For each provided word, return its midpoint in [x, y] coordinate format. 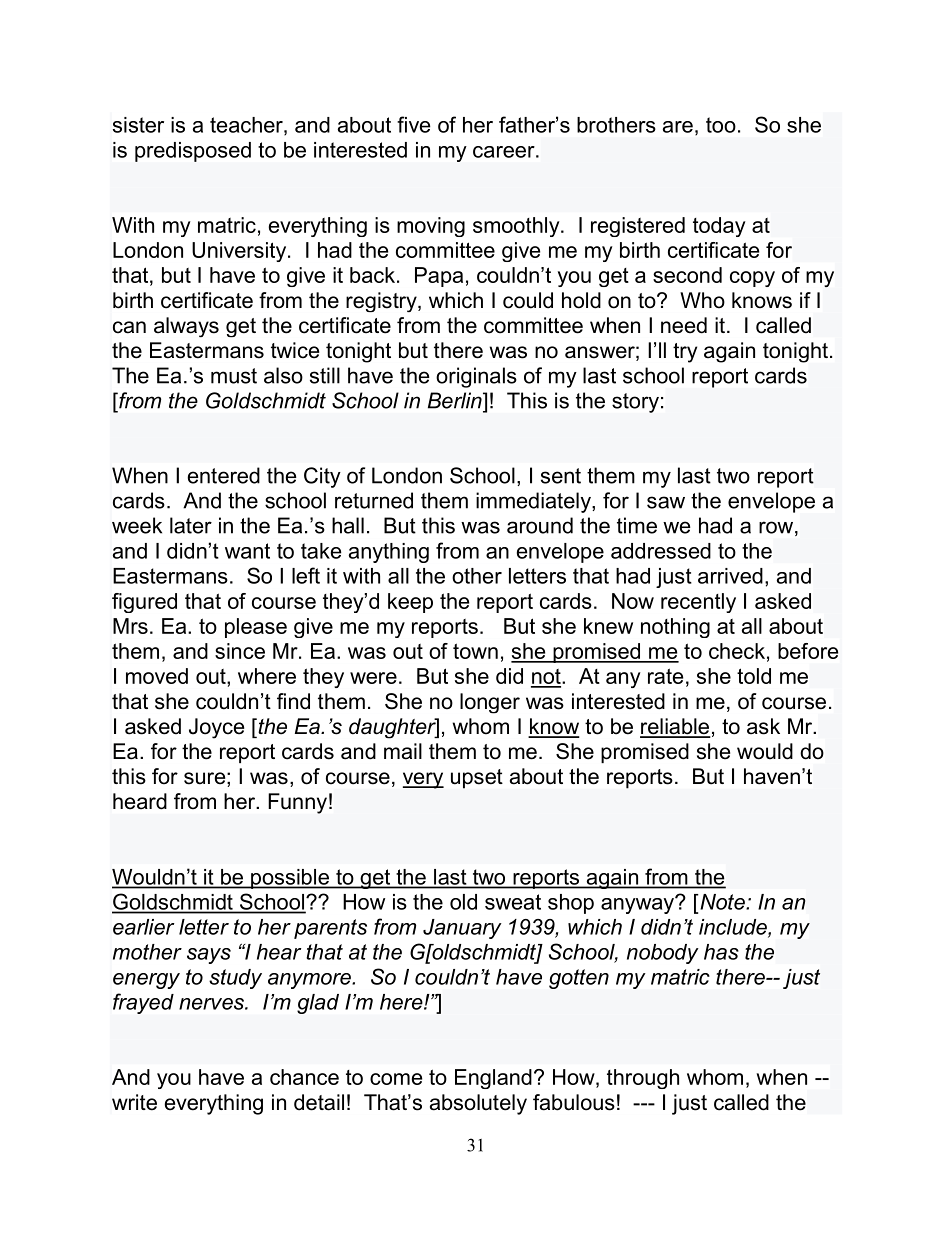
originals [476, 377]
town [475, 651]
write [134, 1102]
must [234, 376]
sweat [513, 902]
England [493, 1079]
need [684, 325]
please [256, 628]
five [414, 124]
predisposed [193, 152]
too [721, 125]
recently [698, 603]
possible [290, 879]
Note [722, 902]
